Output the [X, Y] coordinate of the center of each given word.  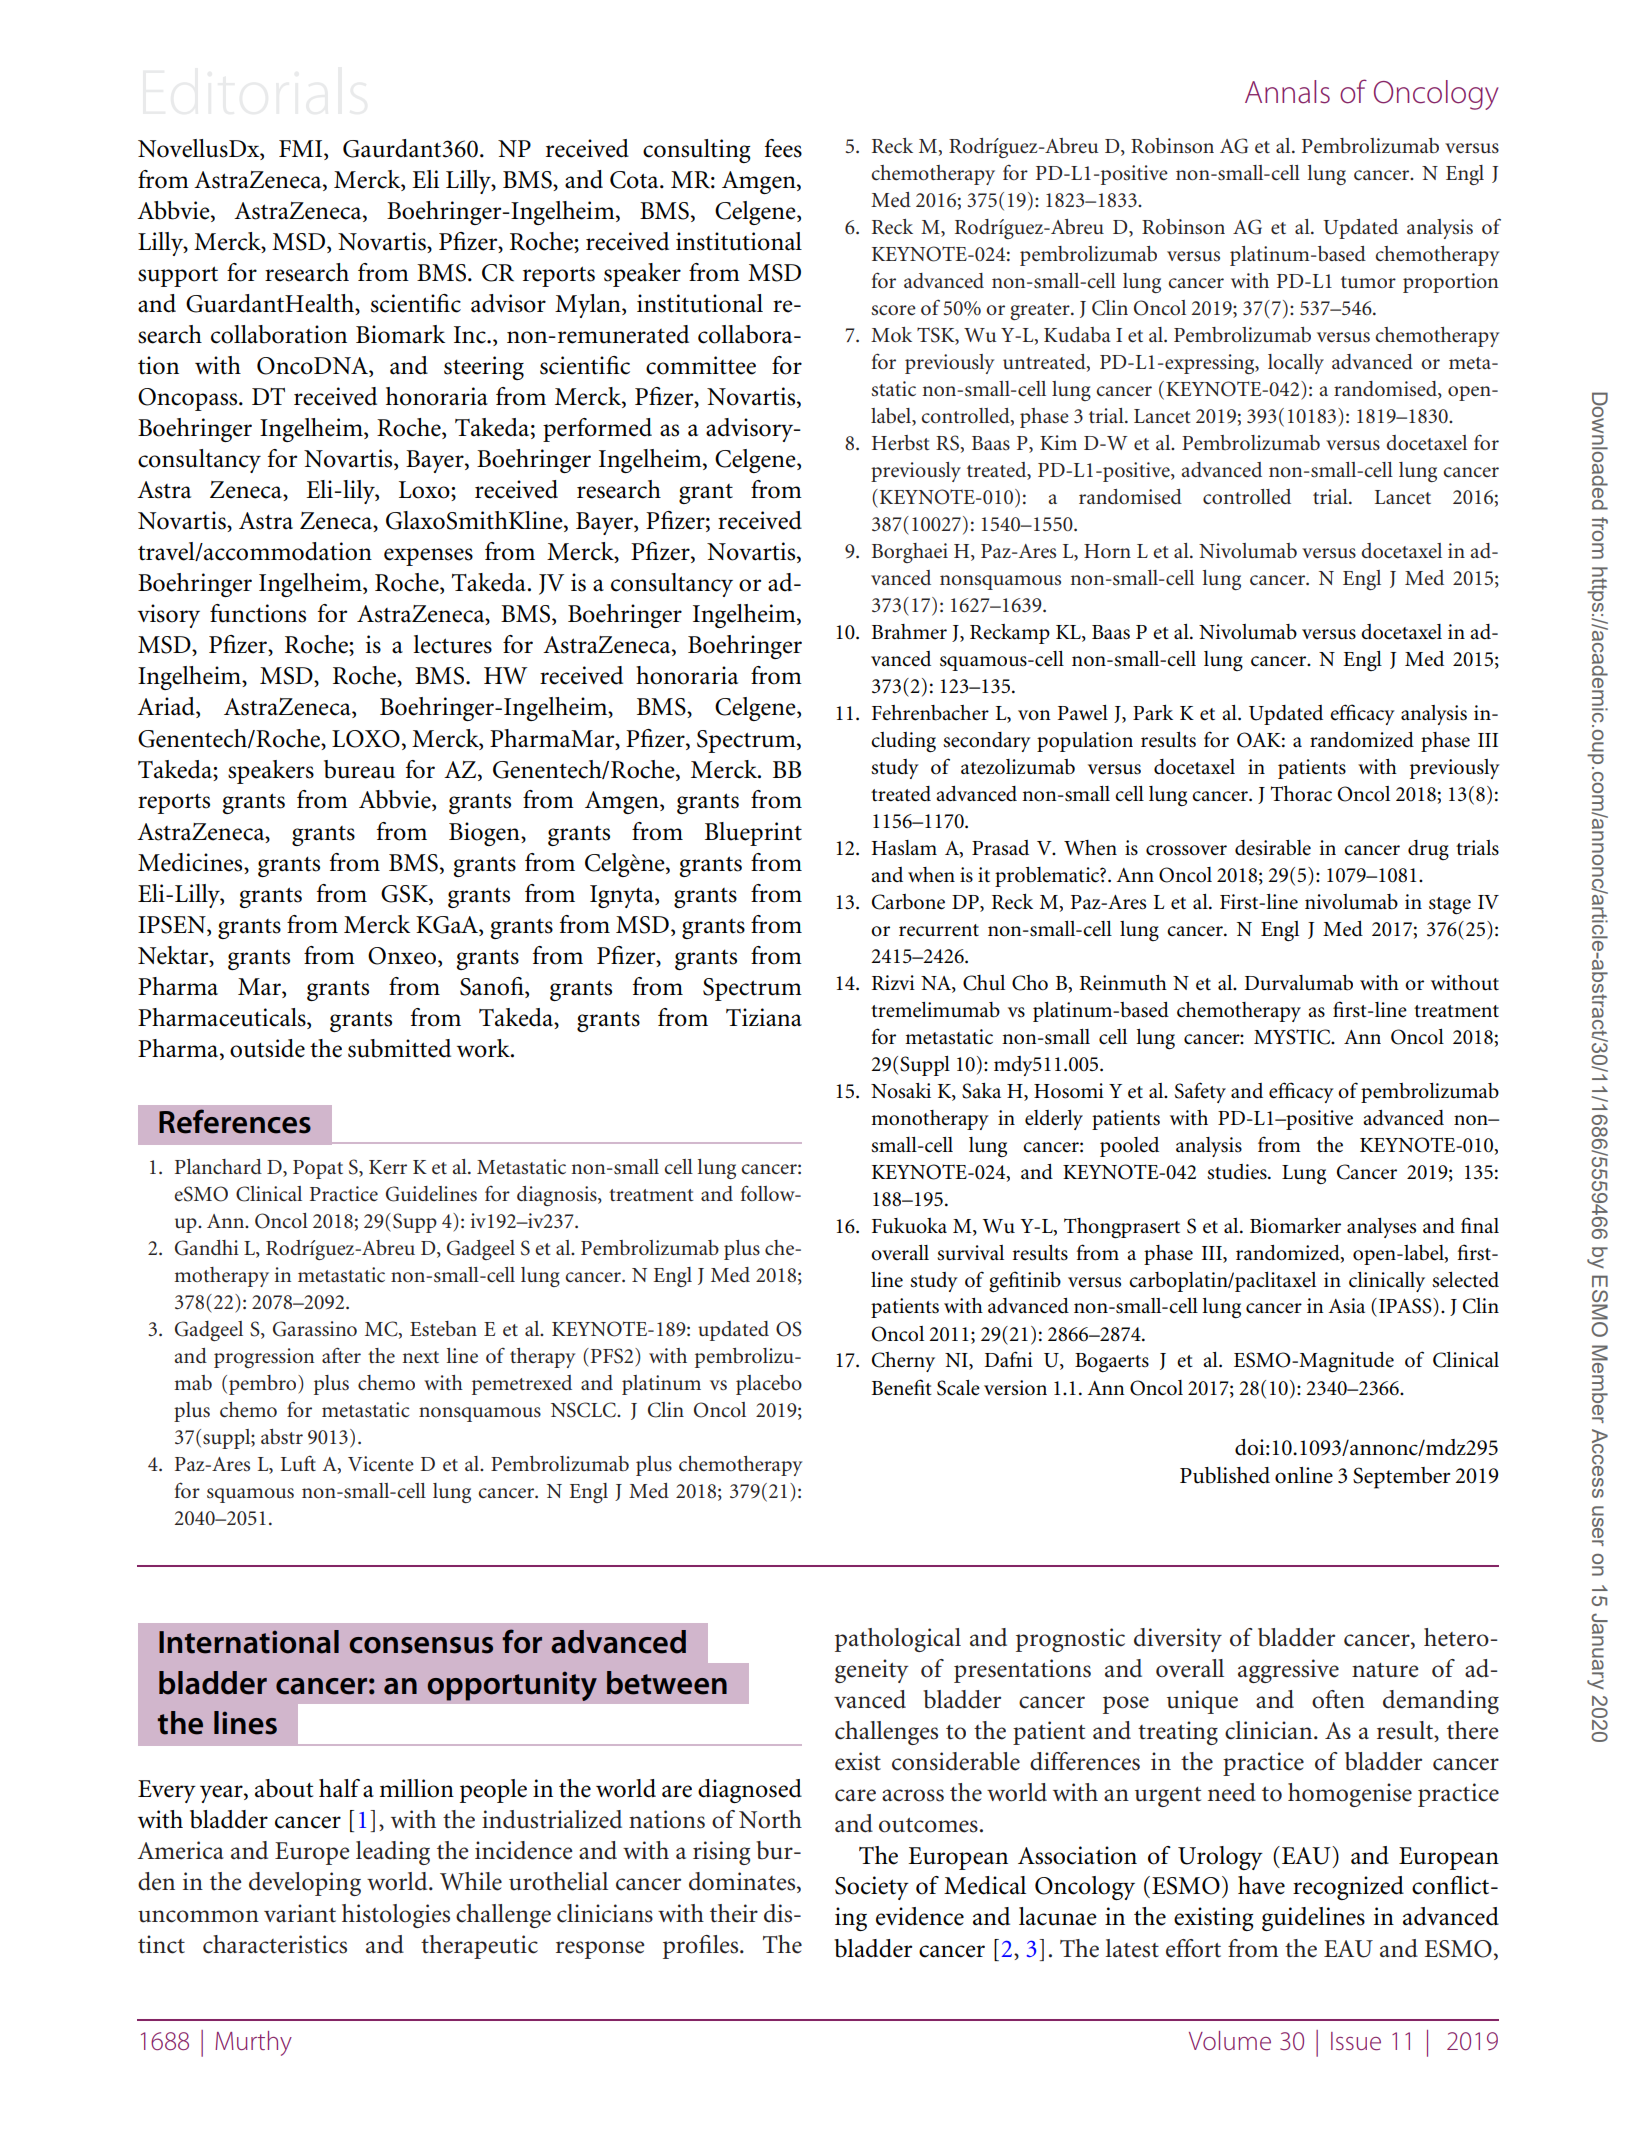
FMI [302, 148]
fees [783, 148]
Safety [1200, 1092]
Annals [1287, 92]
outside [267, 1048]
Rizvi [893, 982]
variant [300, 1913]
